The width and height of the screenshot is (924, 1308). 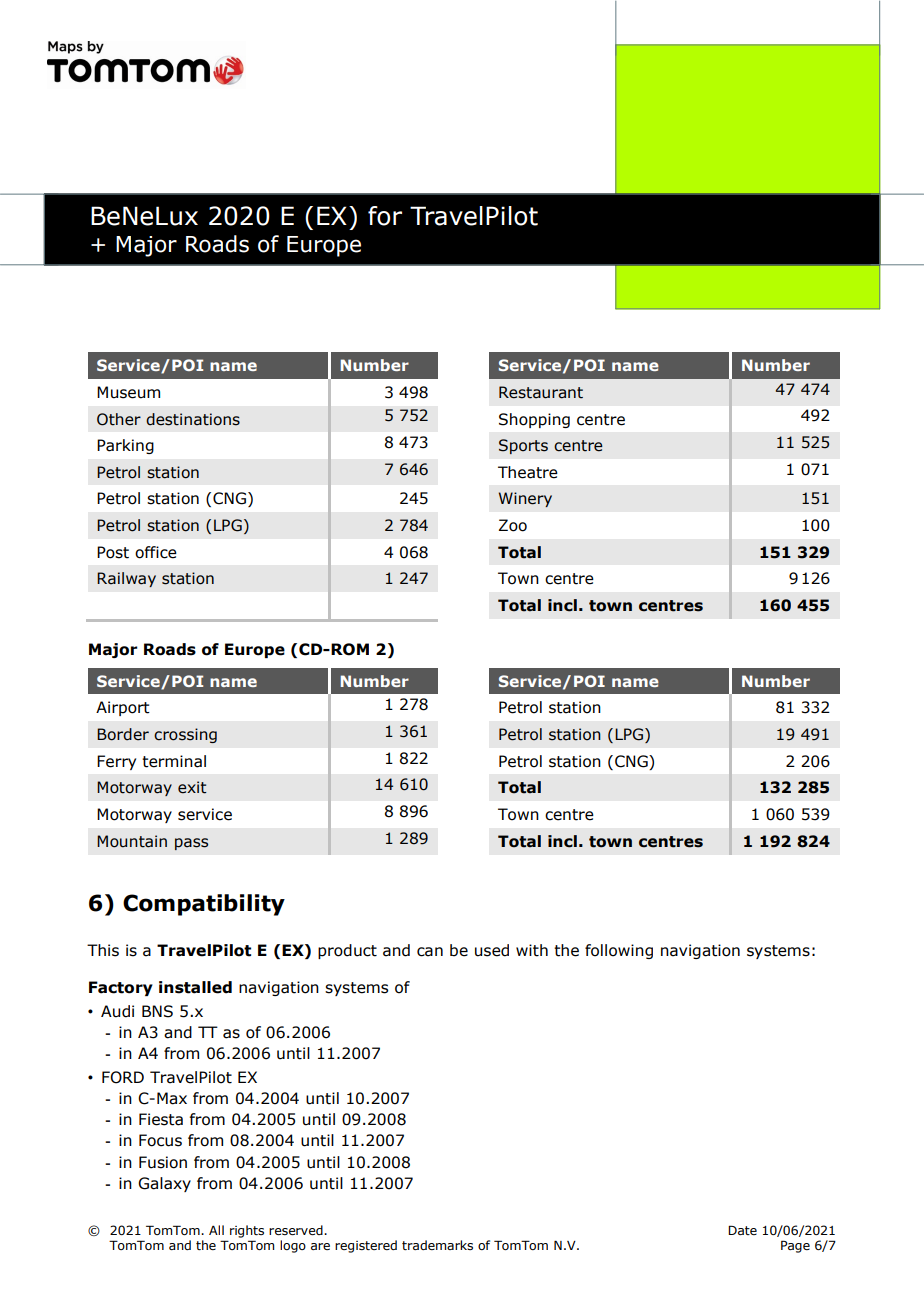 I want to click on destinations, so click(x=193, y=419).
